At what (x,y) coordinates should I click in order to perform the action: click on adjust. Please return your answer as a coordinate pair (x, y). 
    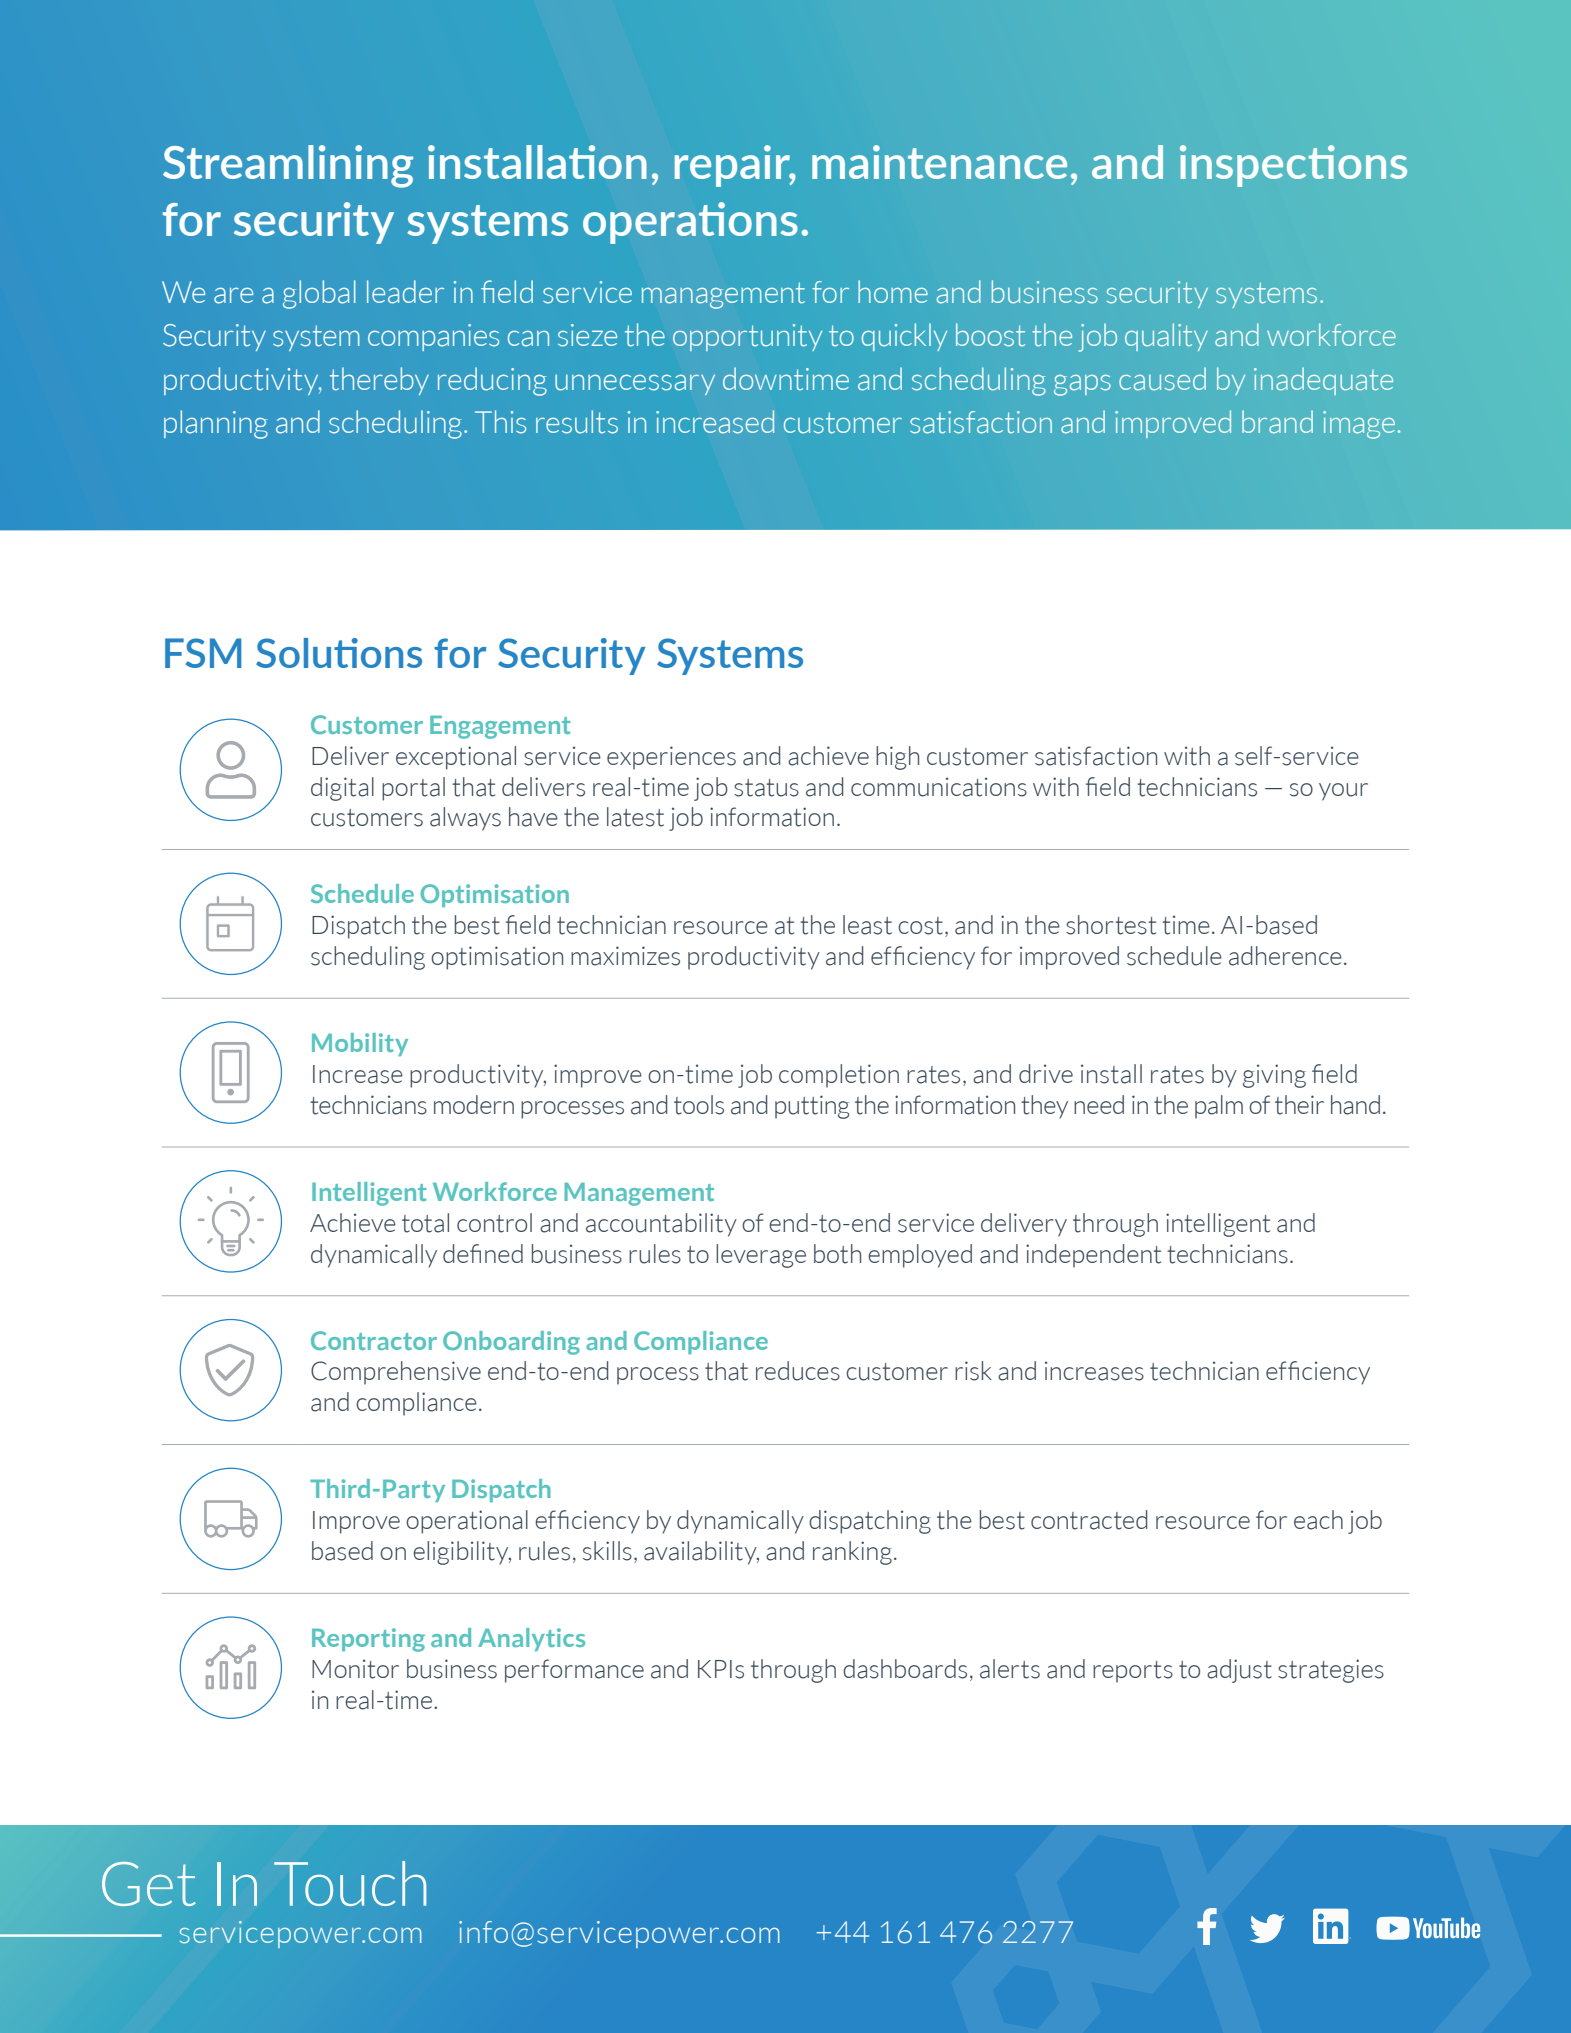
    Looking at the image, I should click on (1239, 1671).
